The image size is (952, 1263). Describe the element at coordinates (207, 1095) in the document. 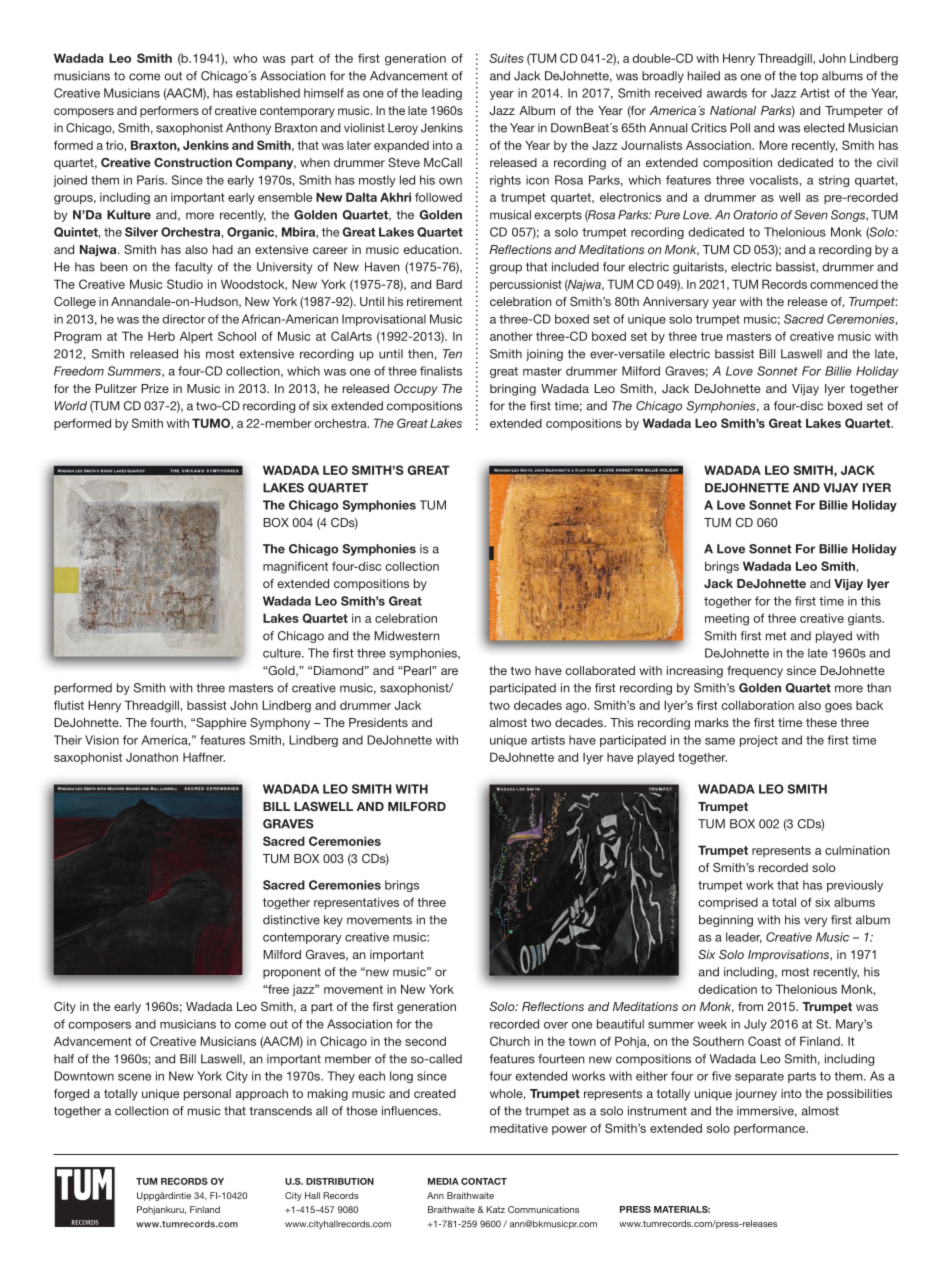

I see `personal` at that location.
